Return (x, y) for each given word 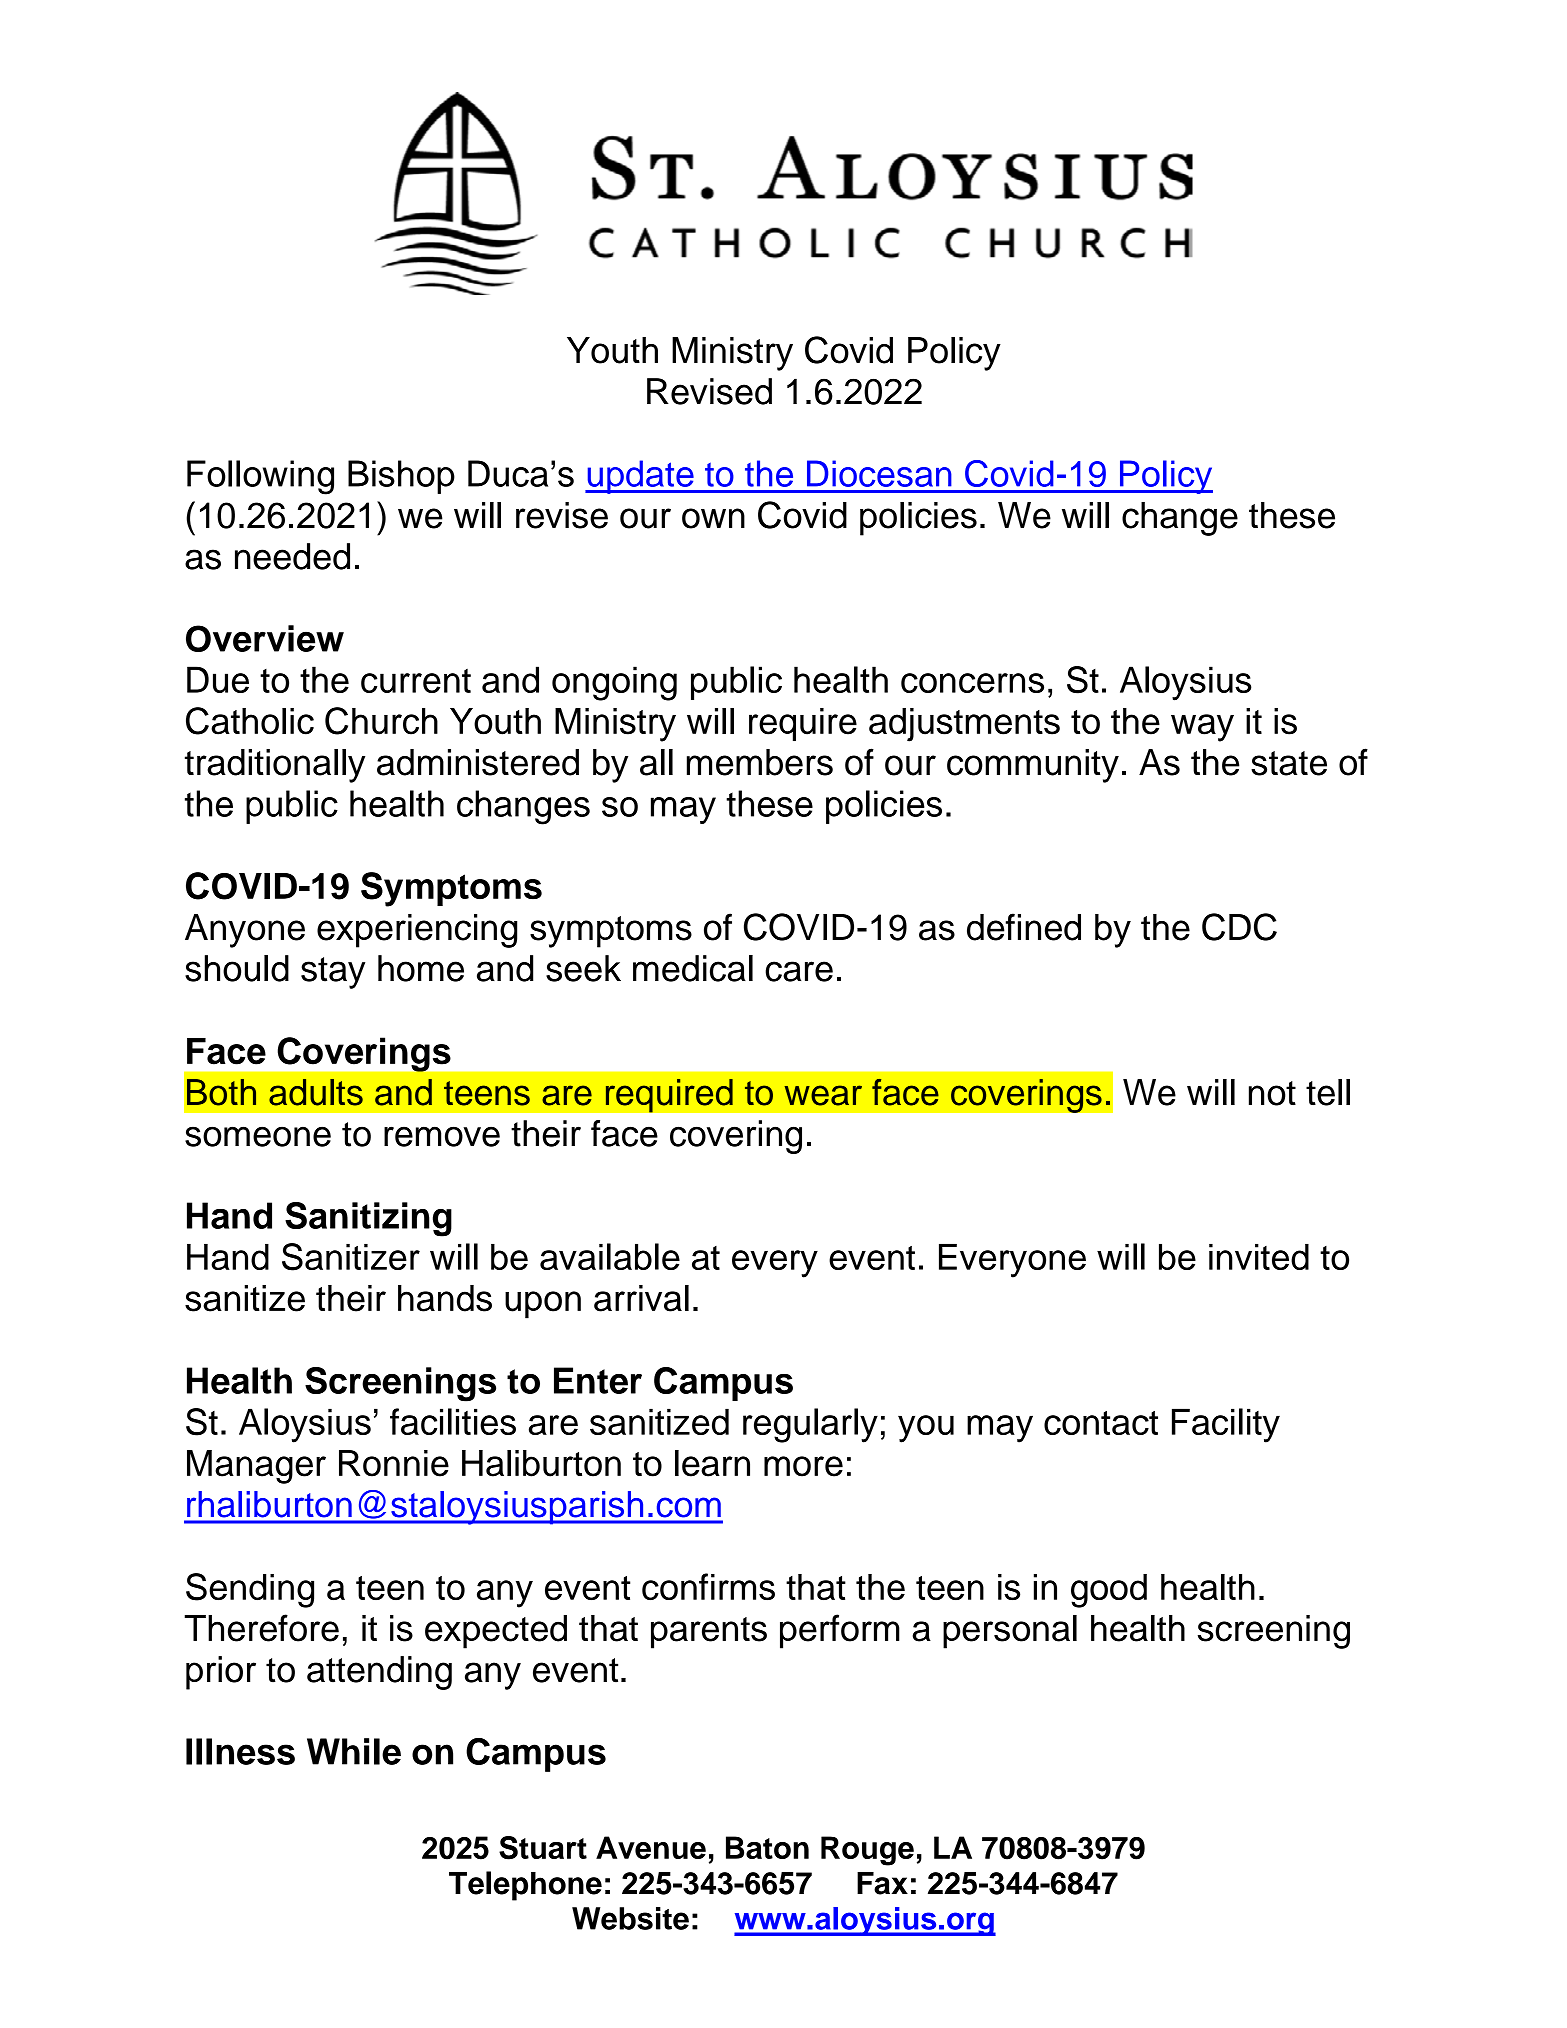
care (799, 971)
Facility (1226, 1425)
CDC (1239, 927)
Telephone (525, 1886)
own (713, 518)
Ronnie (394, 1463)
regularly (810, 1425)
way (1202, 728)
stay (333, 973)
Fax (882, 1883)
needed (292, 556)
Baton (767, 1847)
